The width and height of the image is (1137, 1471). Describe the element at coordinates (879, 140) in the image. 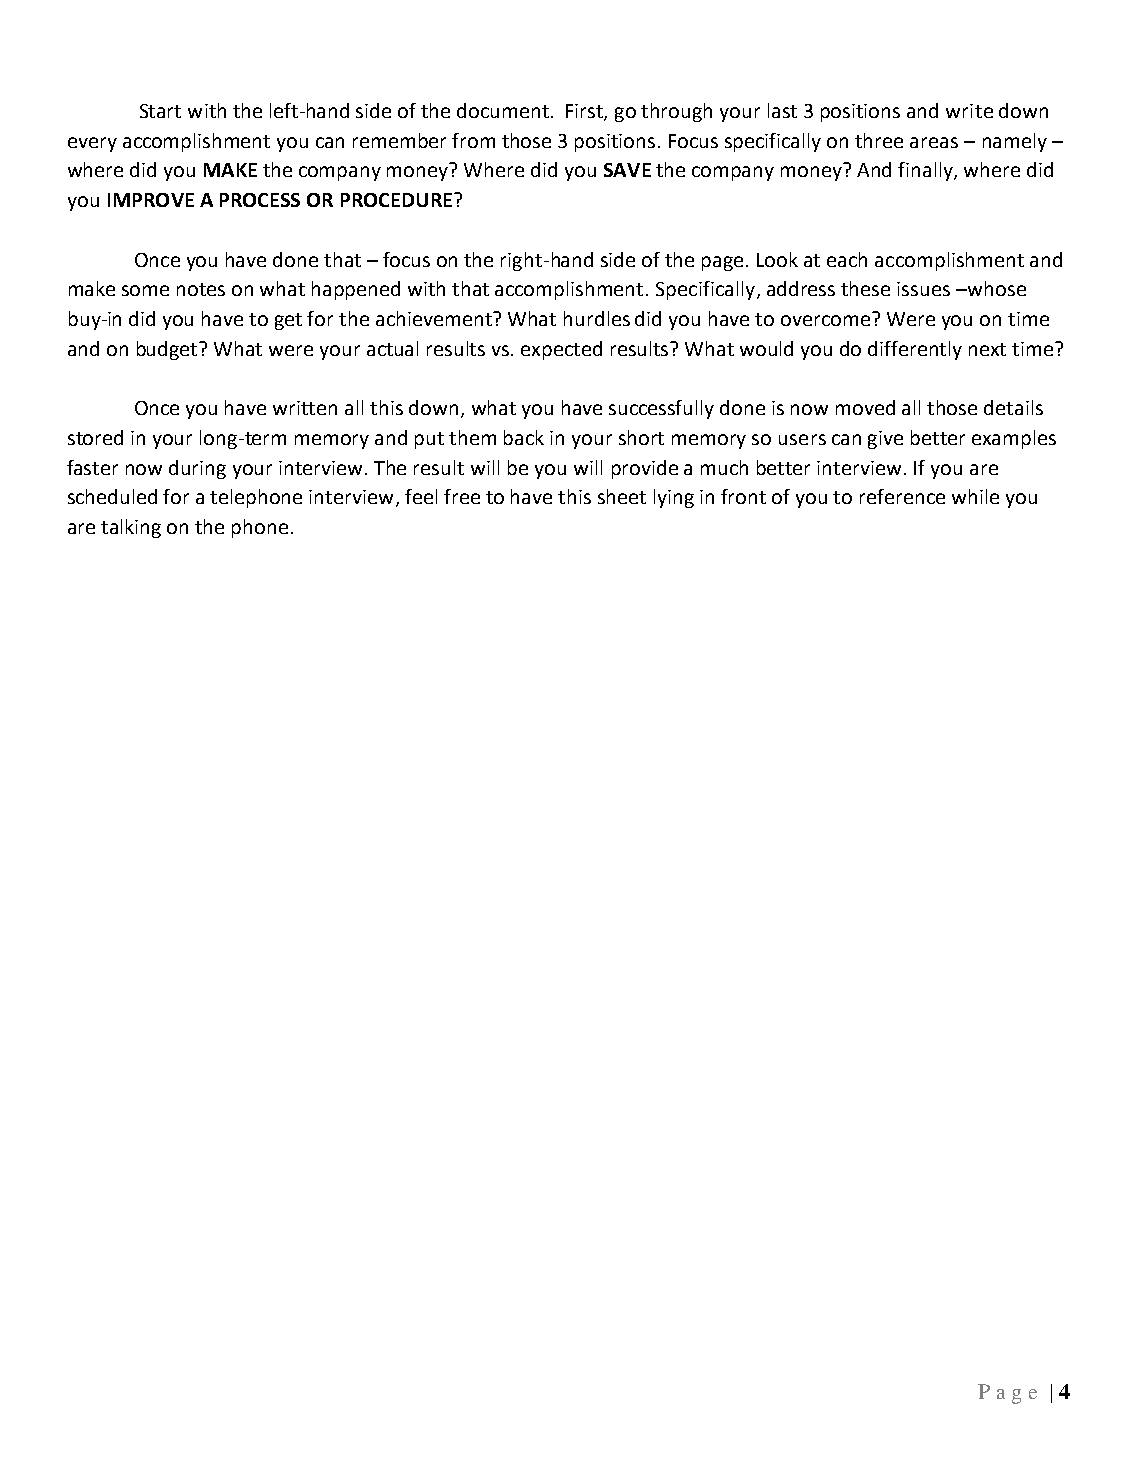

I see `three` at that location.
